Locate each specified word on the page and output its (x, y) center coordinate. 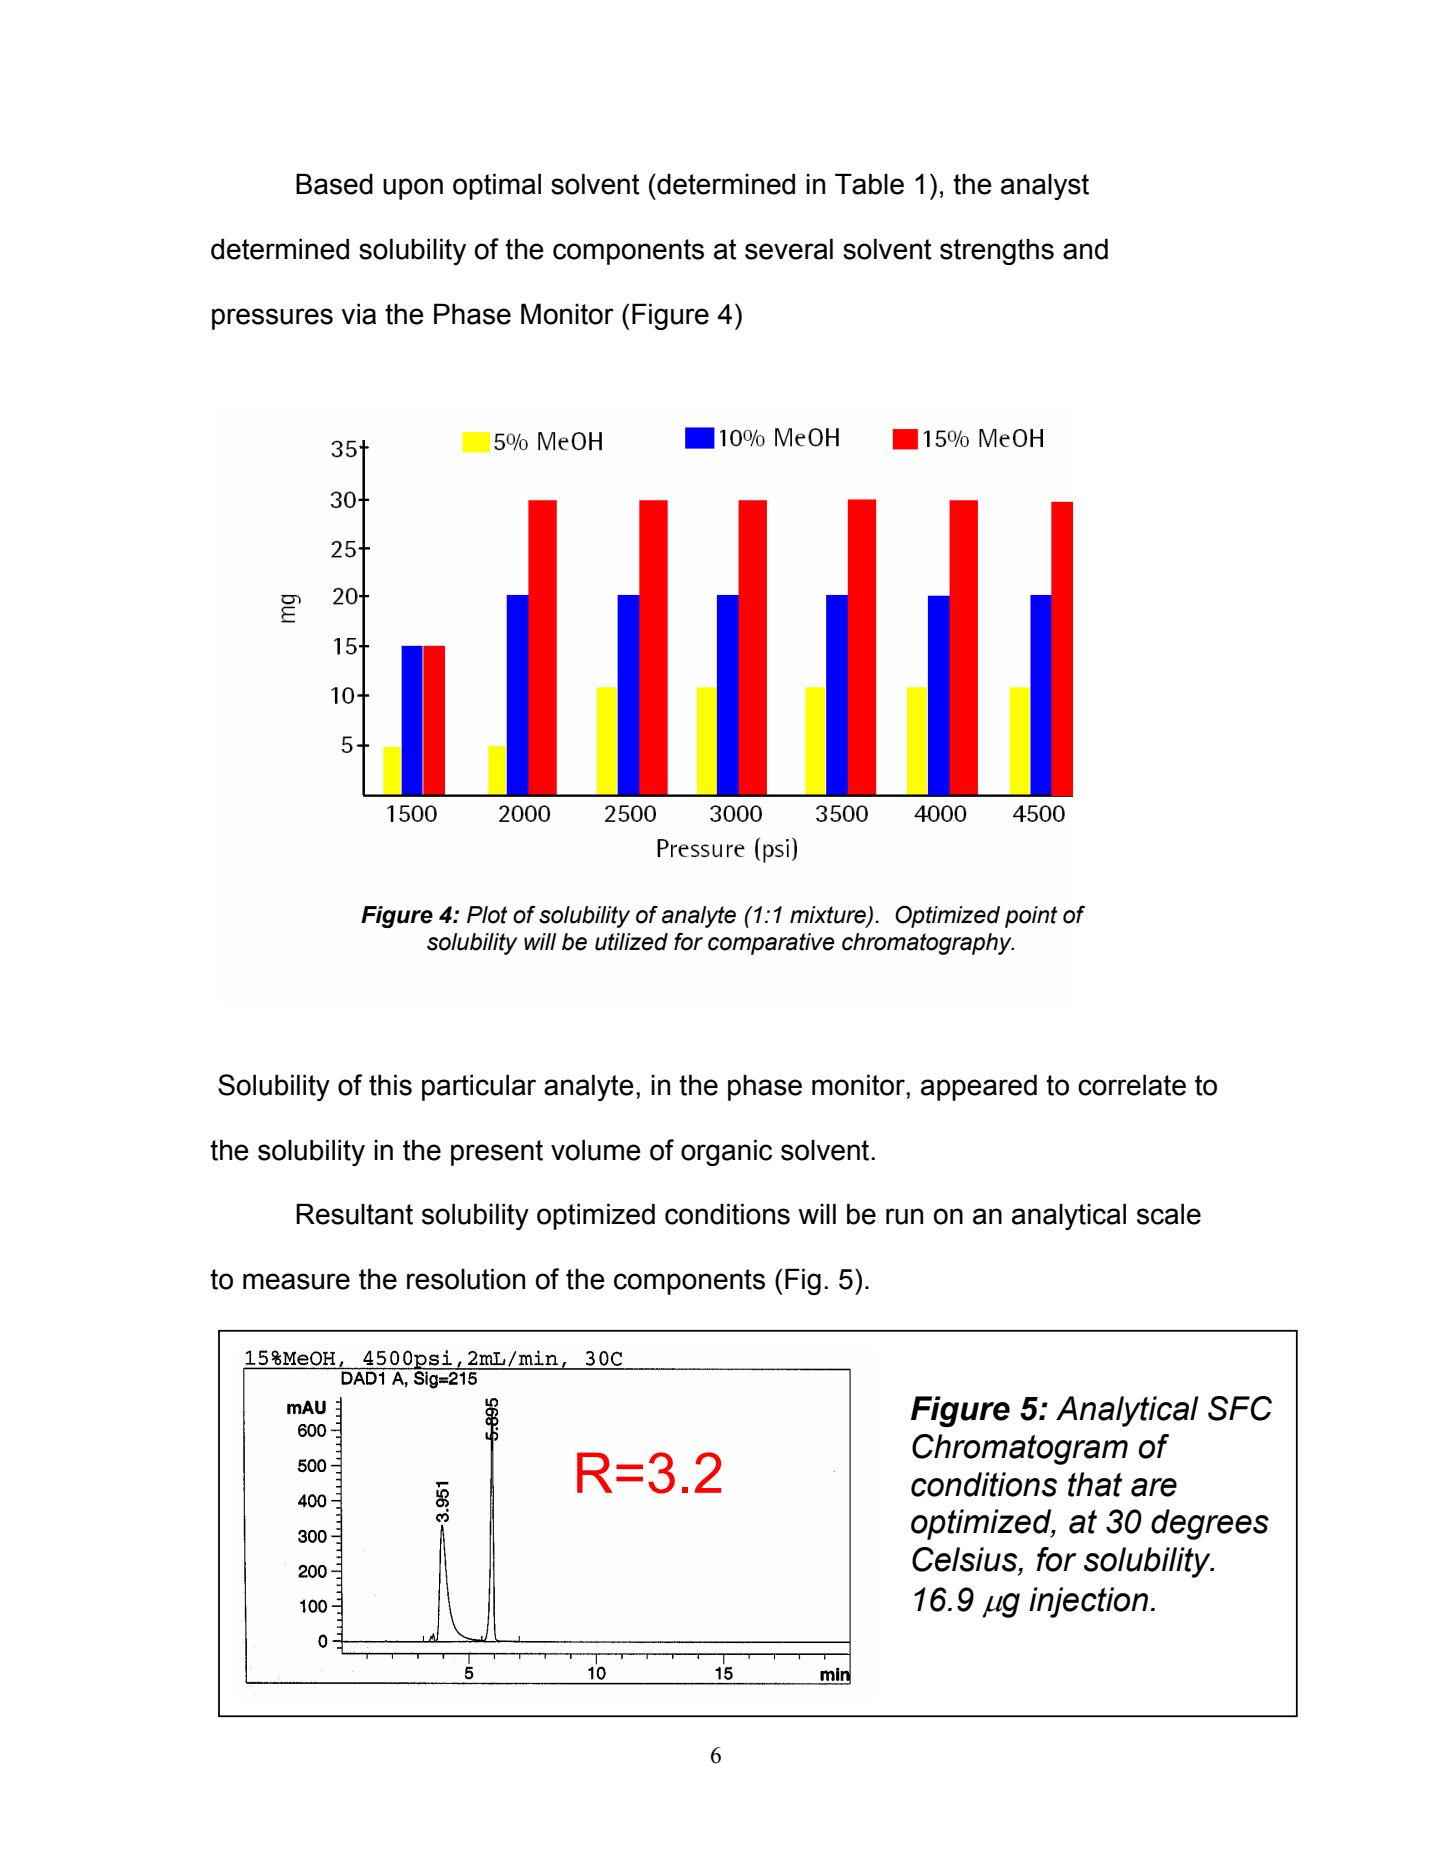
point (1031, 917)
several (789, 249)
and (1085, 249)
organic (726, 1152)
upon (413, 189)
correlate (1132, 1085)
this (390, 1085)
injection (1088, 1602)
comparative (771, 944)
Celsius (966, 1560)
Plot (487, 915)
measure (296, 1281)
